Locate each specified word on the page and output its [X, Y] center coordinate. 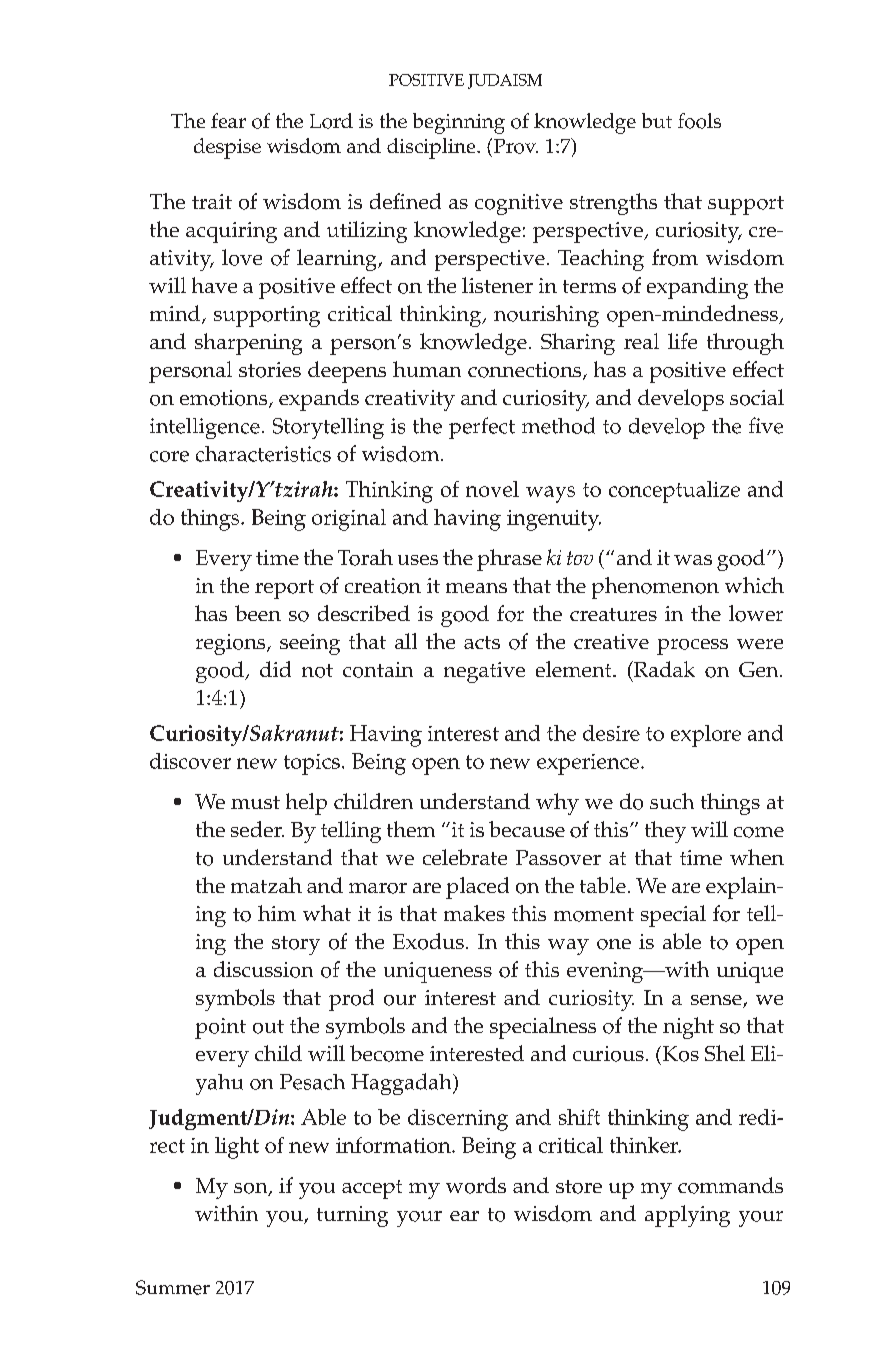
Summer [173, 1287]
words [476, 1185]
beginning [459, 123]
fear [228, 120]
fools [699, 121]
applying [687, 1216]
